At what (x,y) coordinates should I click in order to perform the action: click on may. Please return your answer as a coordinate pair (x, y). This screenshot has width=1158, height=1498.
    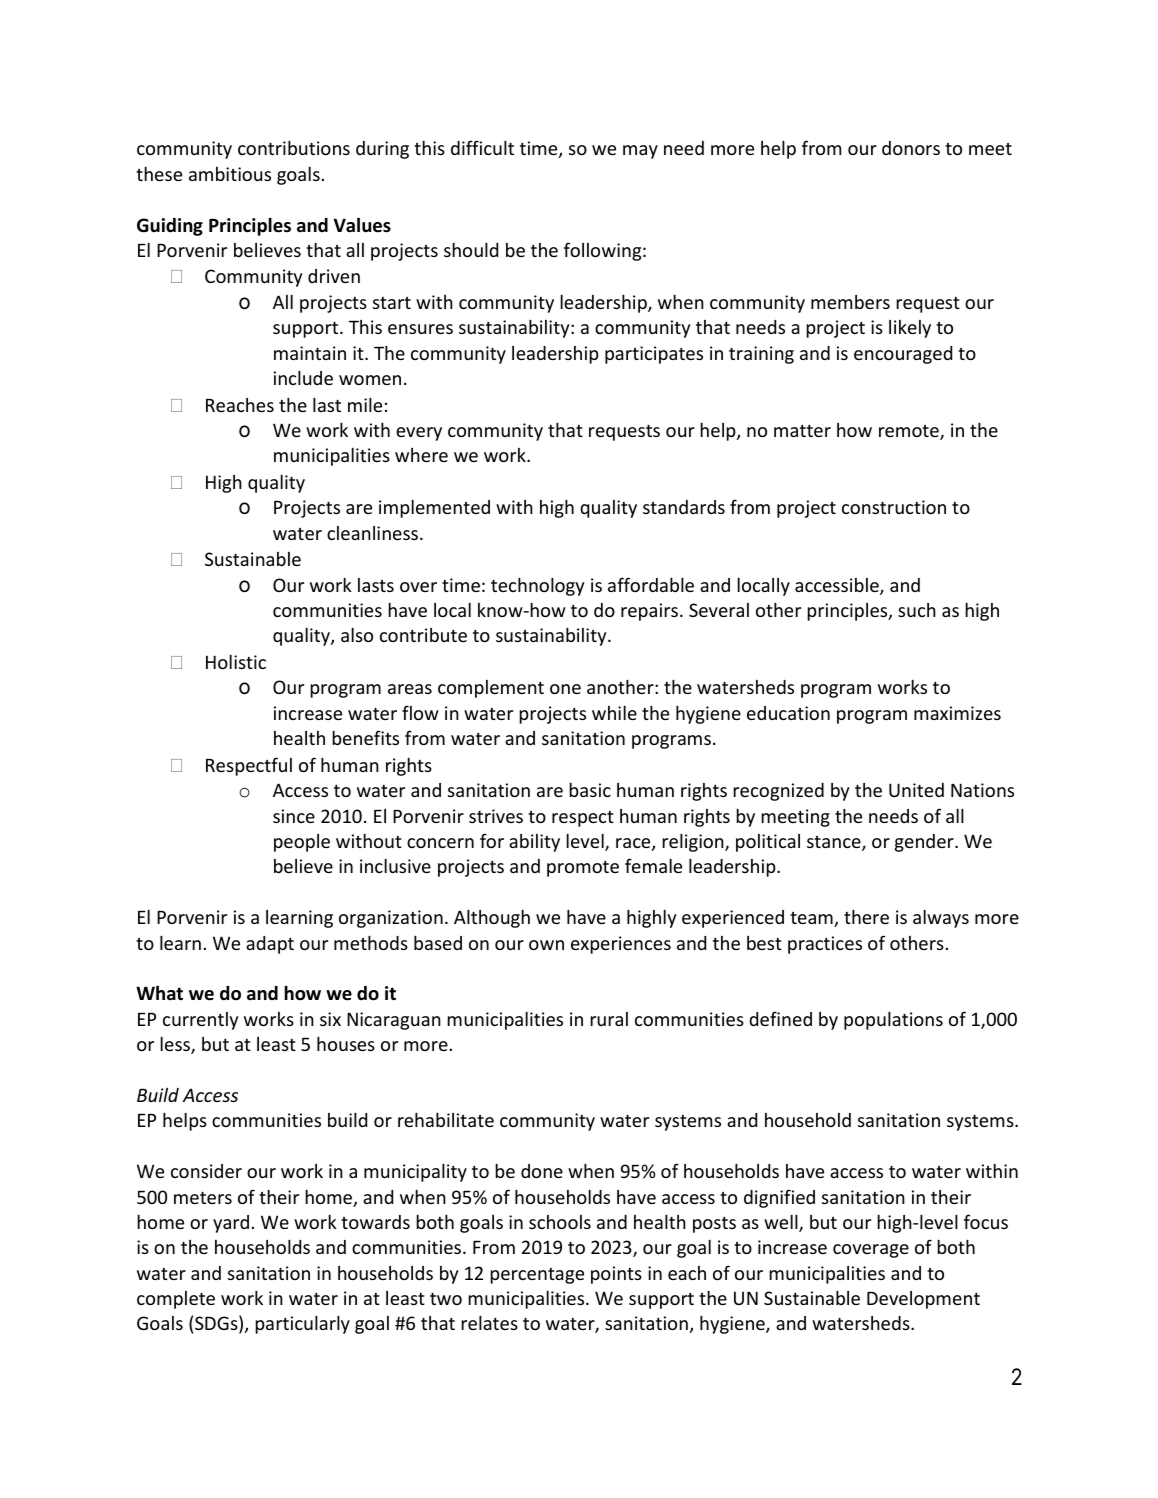
    Looking at the image, I should click on (640, 152).
